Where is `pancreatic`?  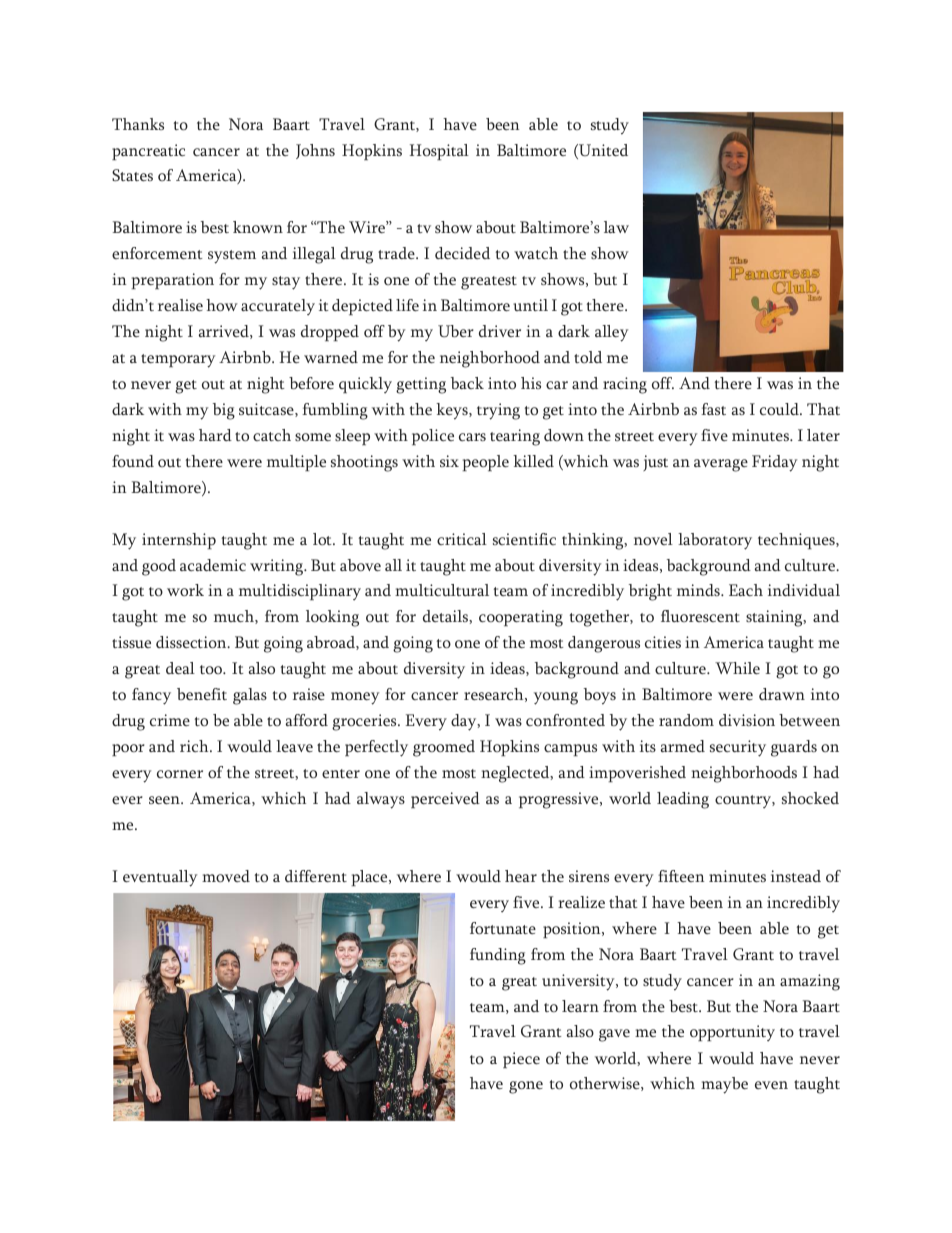
pancreatic is located at coordinates (148, 152).
